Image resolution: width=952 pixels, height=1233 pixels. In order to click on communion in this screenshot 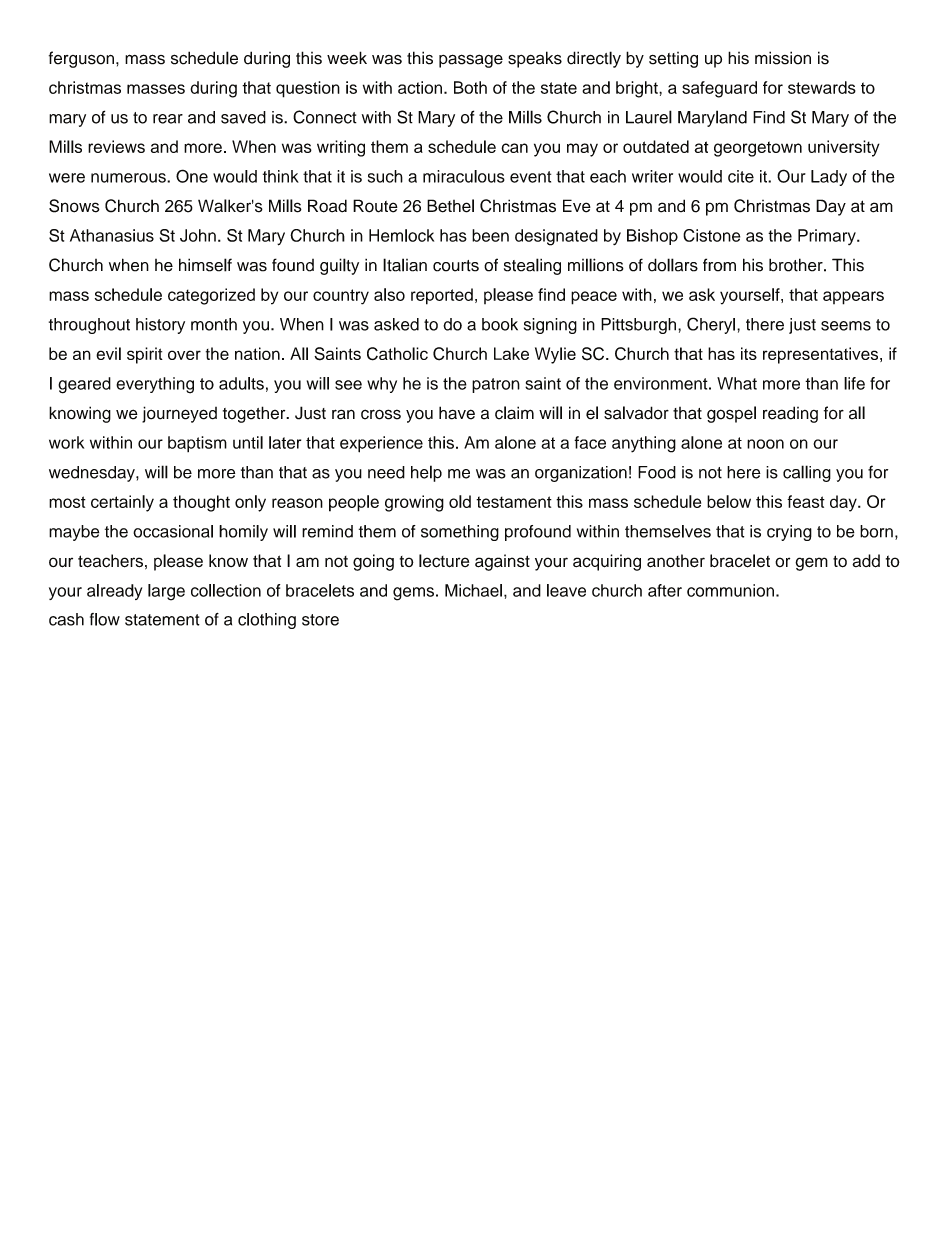, I will do `click(730, 590)`.
